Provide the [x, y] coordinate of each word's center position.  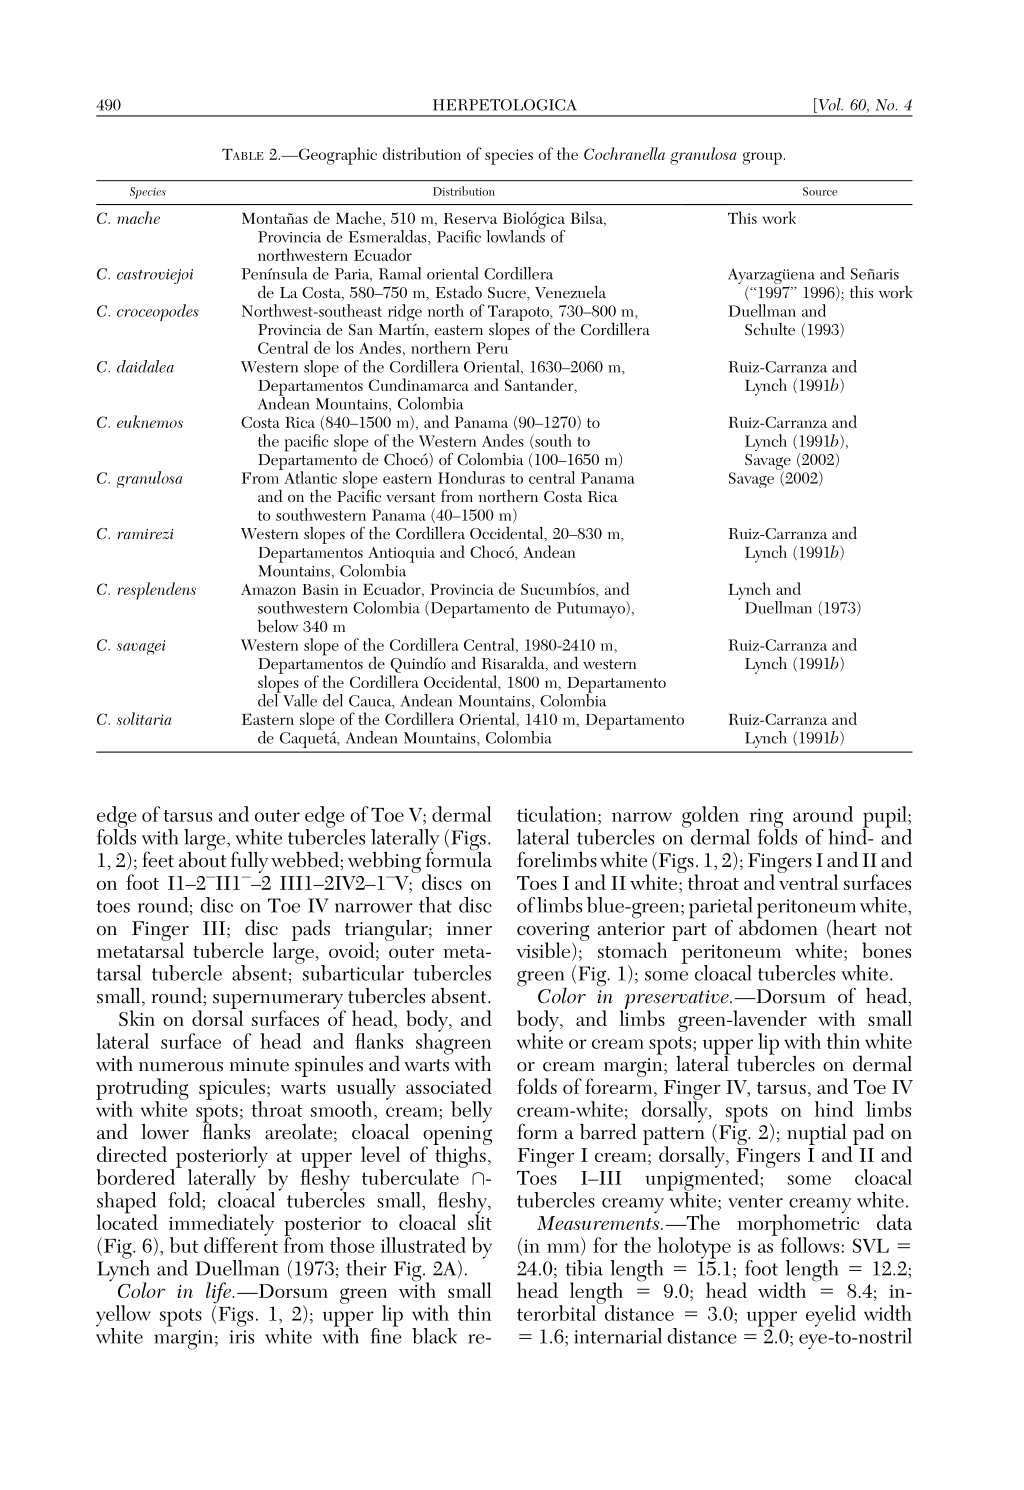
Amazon [268, 589]
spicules [232, 1090]
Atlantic [309, 476]
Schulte [770, 329]
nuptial [818, 1135]
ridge [405, 312]
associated [449, 1086]
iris [241, 1337]
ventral [808, 881]
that [435, 905]
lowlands [515, 235]
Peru [492, 348]
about [203, 858]
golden [710, 818]
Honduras [471, 477]
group [762, 158]
